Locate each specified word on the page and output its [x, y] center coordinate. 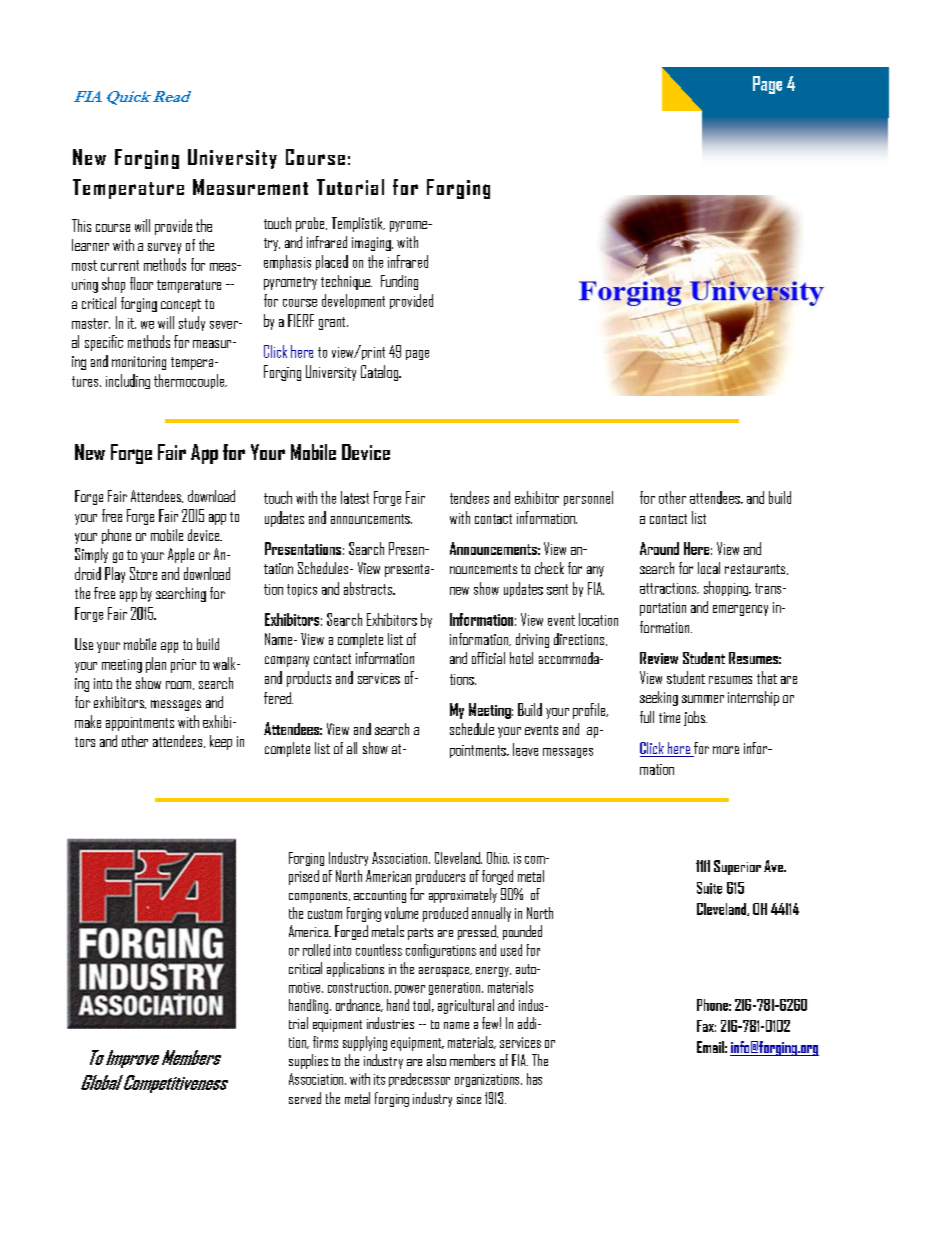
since [469, 1099]
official [488, 658]
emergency [740, 610]
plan [156, 665]
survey [164, 248]
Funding [399, 282]
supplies [308, 1061]
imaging [372, 244]
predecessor [419, 1080]
